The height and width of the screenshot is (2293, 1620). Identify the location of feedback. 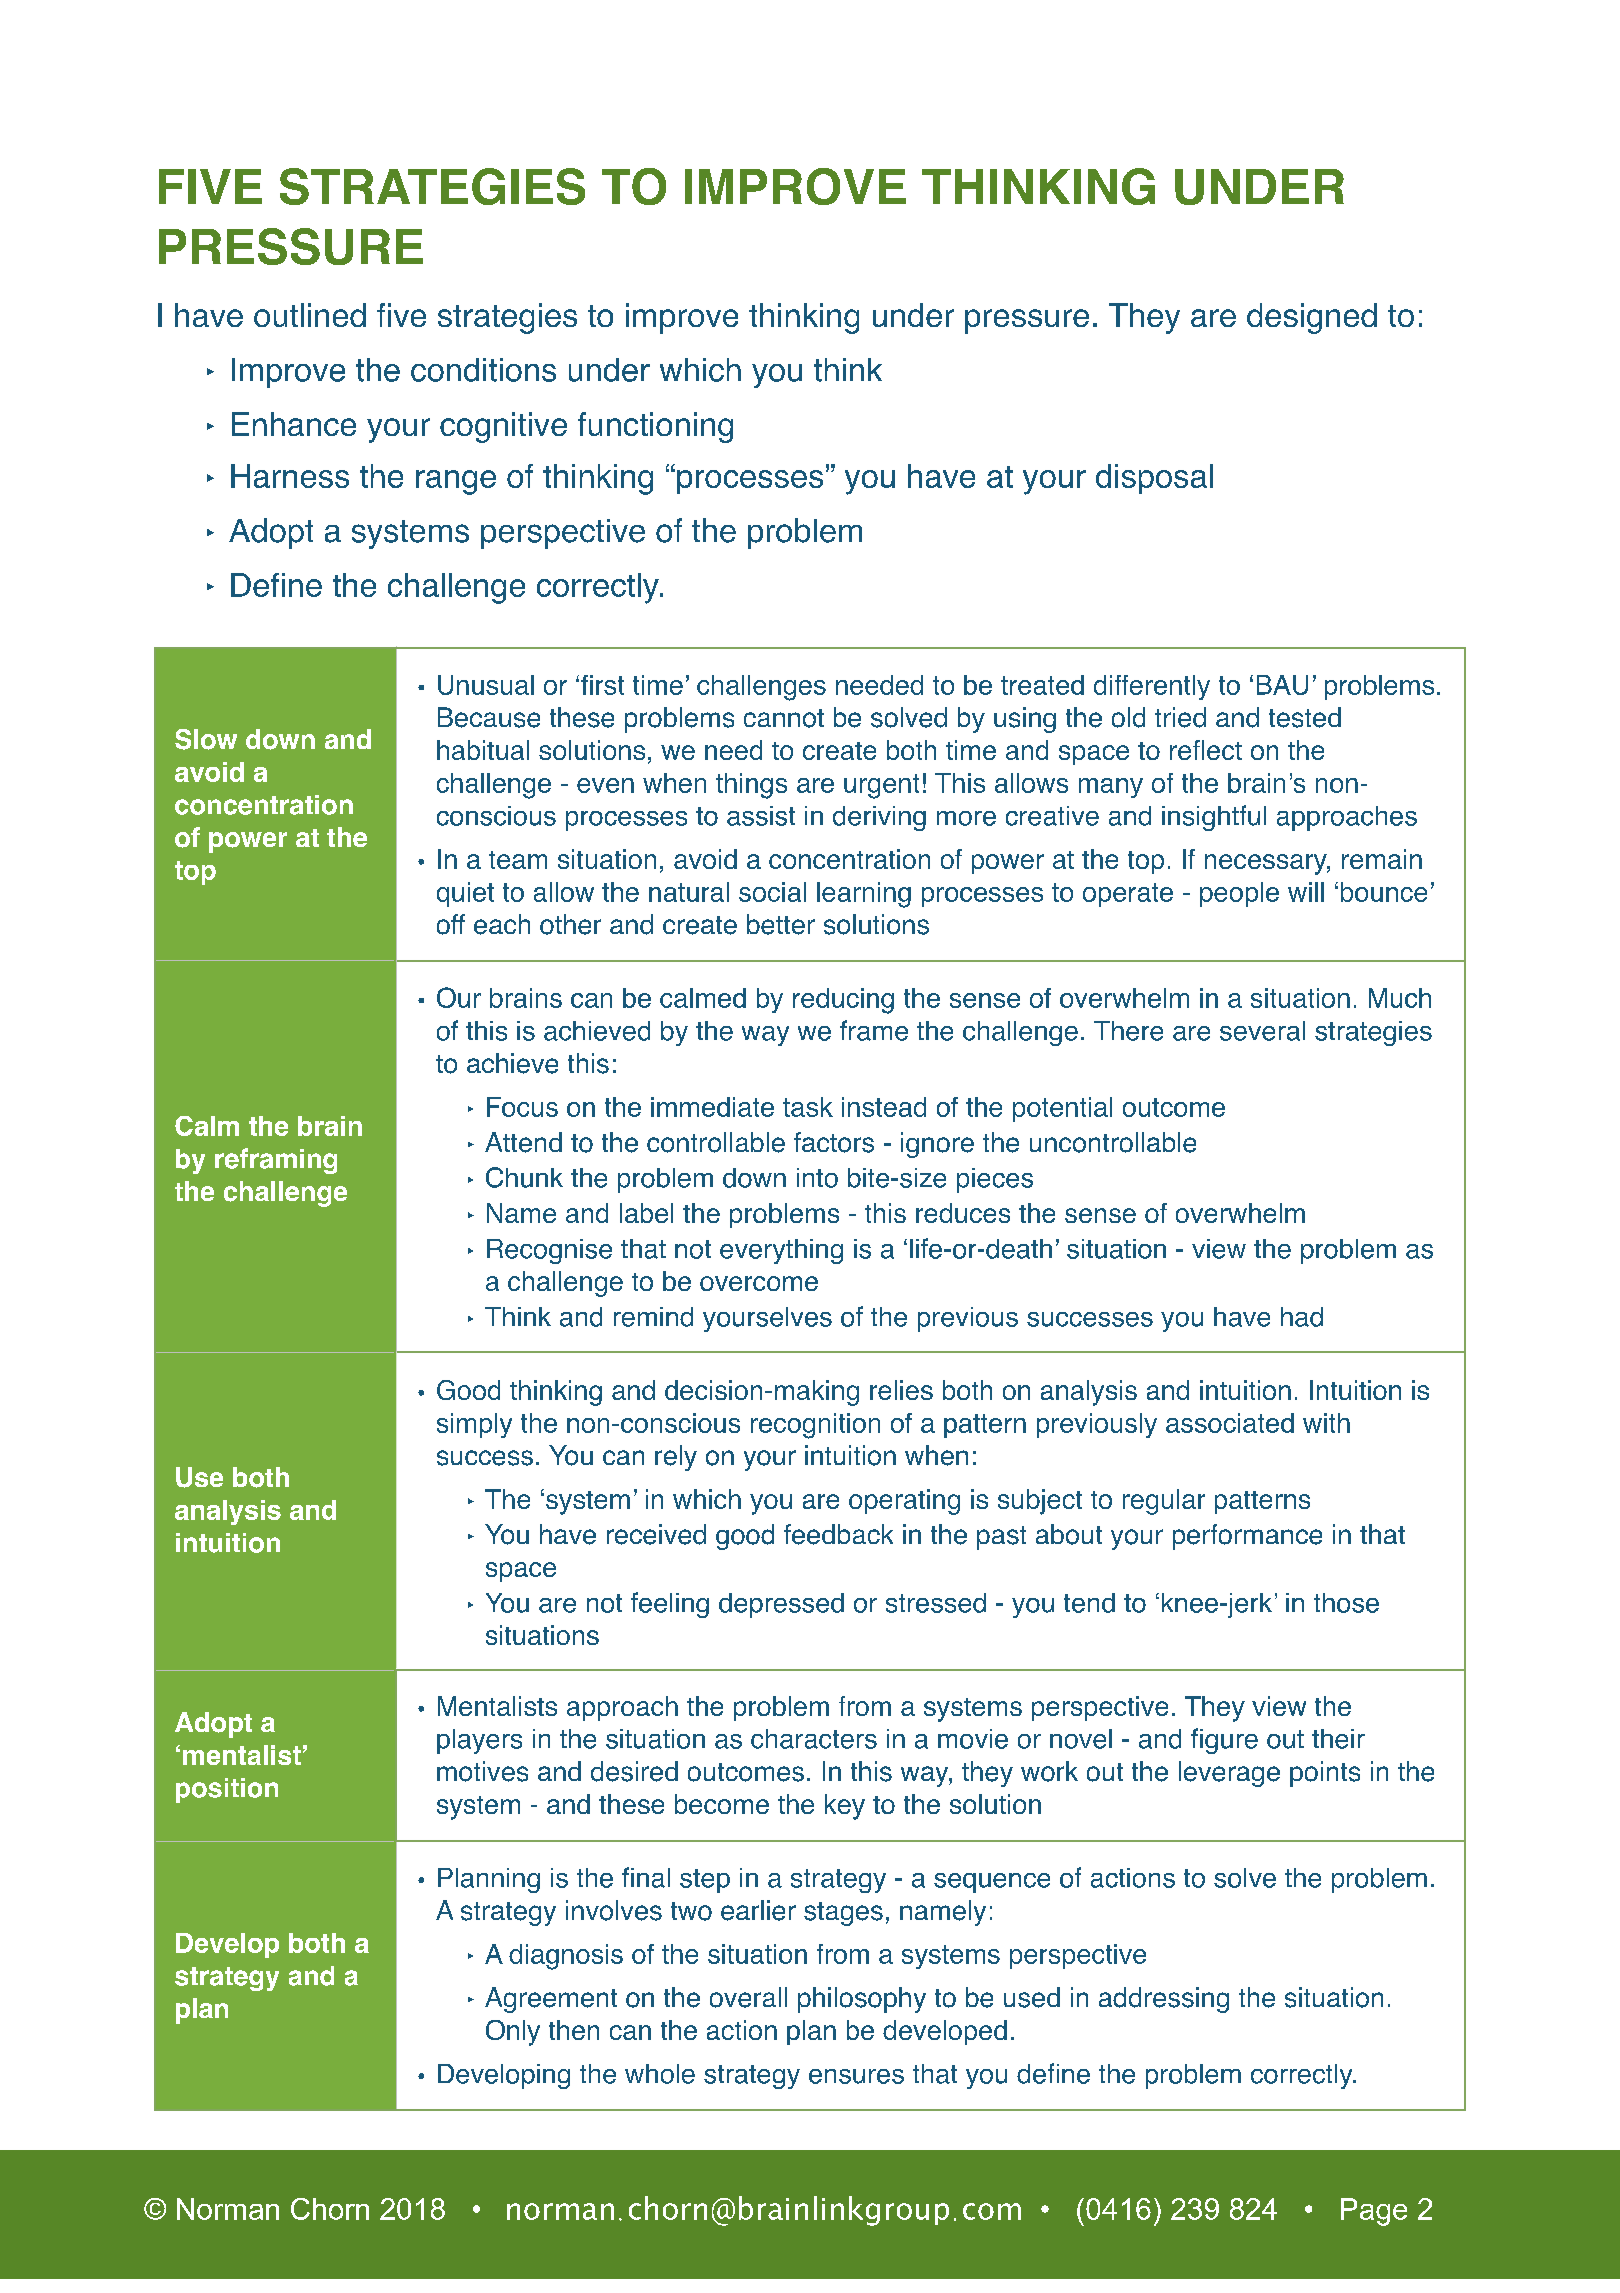
(838, 1534).
